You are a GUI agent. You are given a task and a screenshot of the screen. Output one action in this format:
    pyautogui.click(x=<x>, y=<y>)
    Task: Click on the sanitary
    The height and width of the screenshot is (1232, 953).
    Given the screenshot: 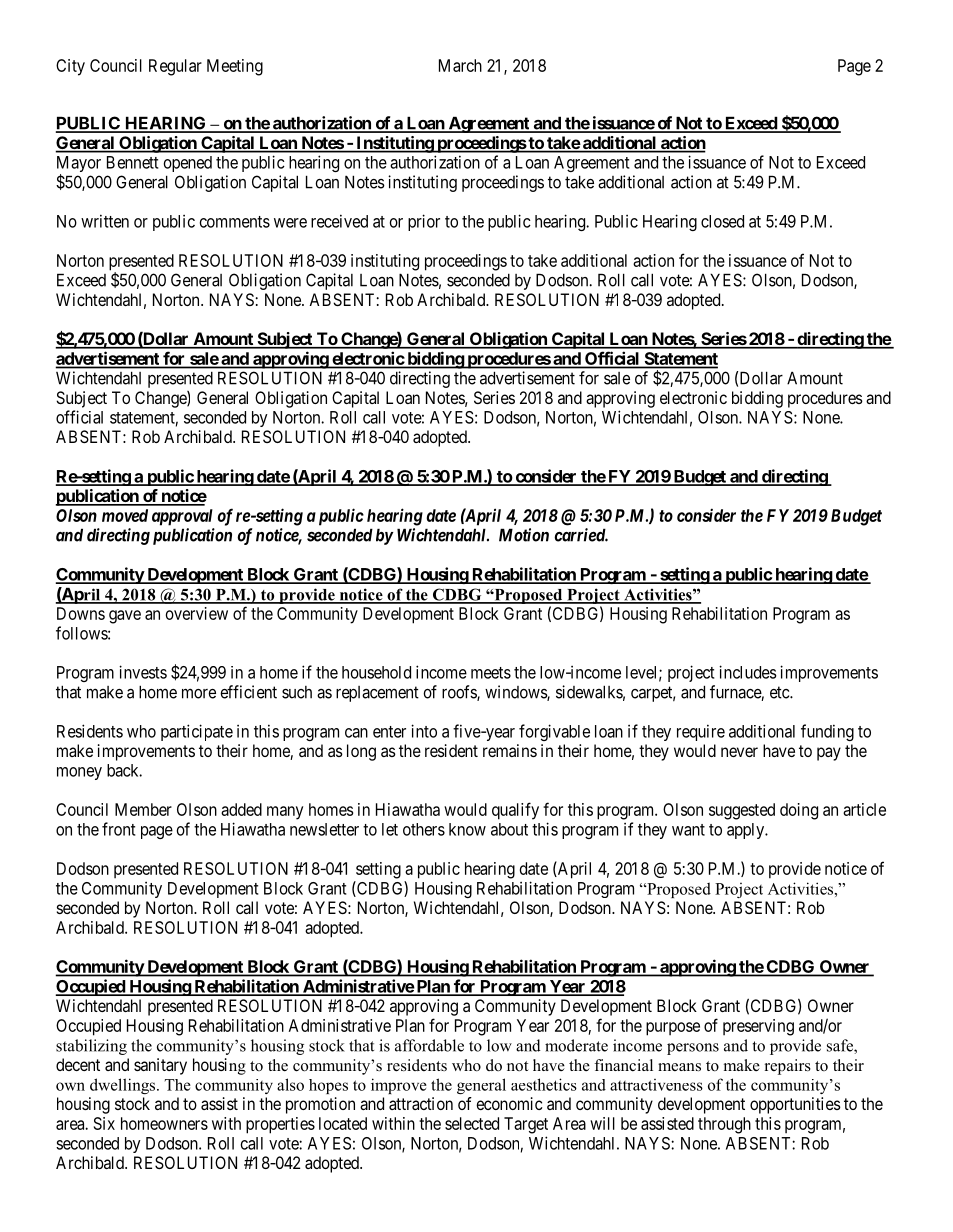 What is the action you would take?
    pyautogui.click(x=160, y=1066)
